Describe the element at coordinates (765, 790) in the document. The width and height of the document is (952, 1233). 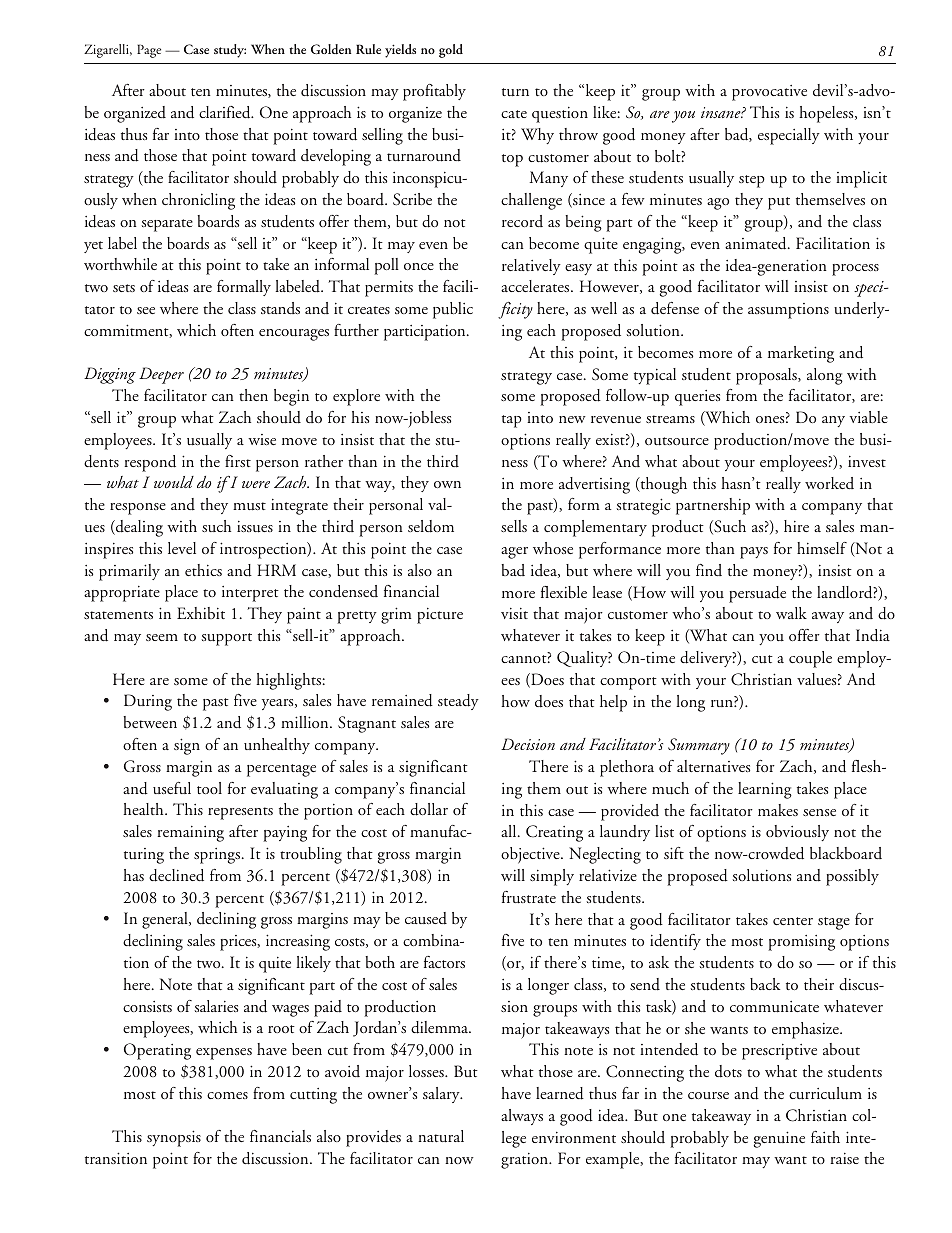
I see `learning` at that location.
